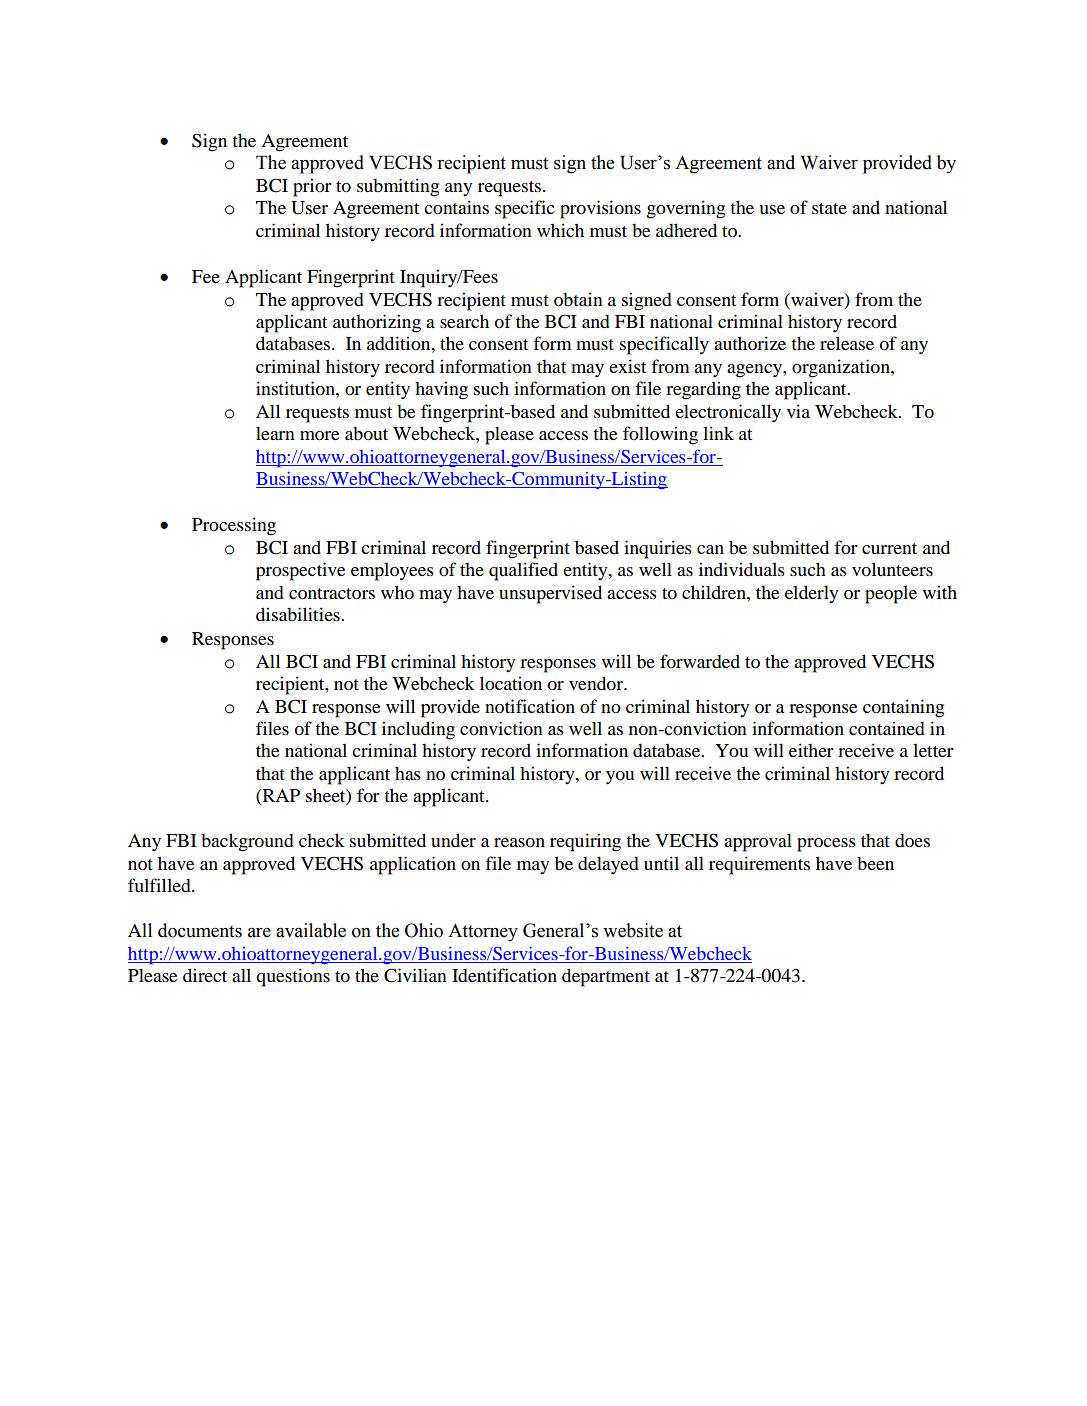  Describe the element at coordinates (560, 230) in the screenshot. I see `which` at that location.
